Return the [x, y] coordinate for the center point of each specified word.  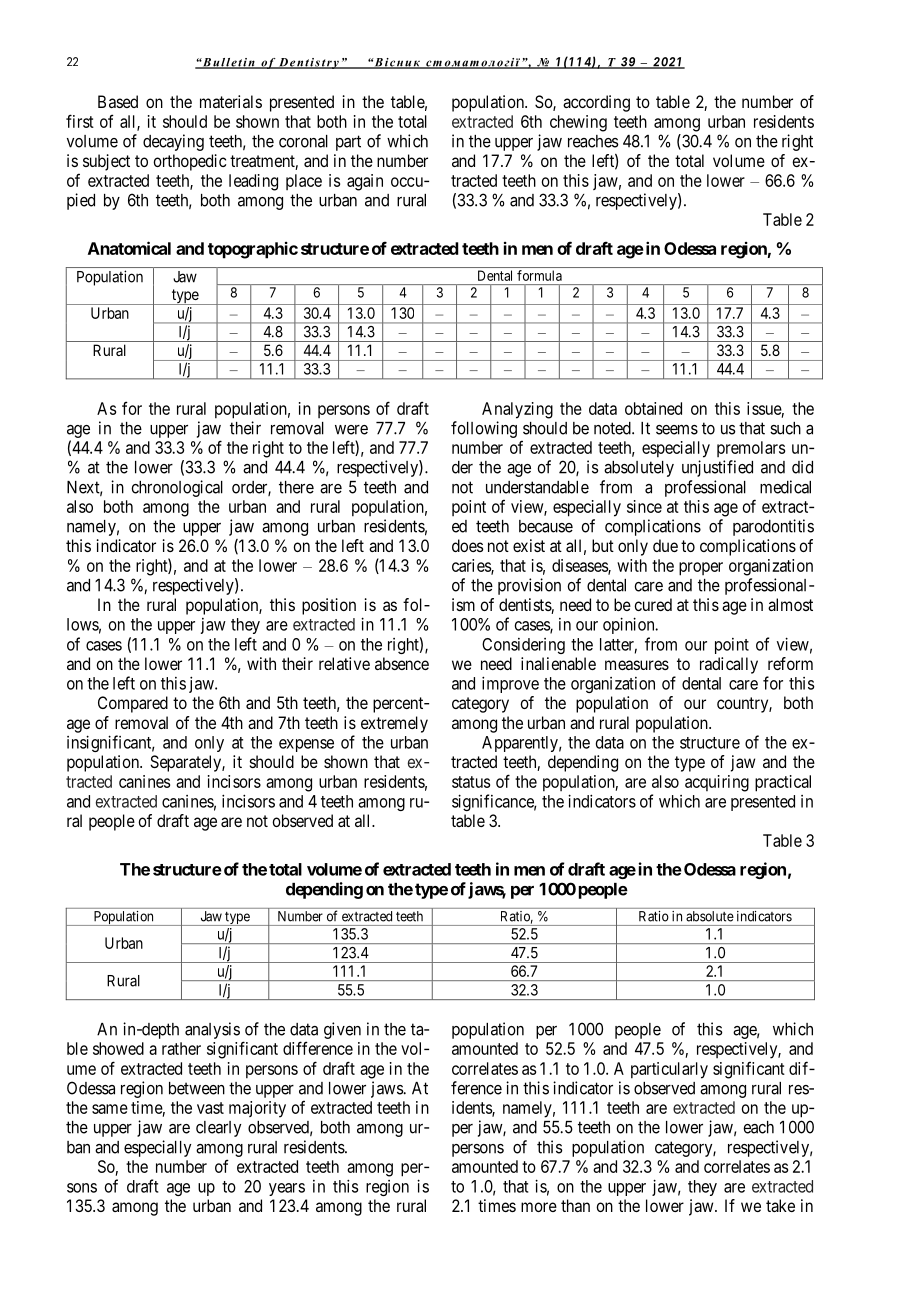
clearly [218, 1129]
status [471, 782]
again [365, 182]
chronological [177, 488]
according [596, 103]
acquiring [717, 783]
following [484, 429]
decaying [173, 142]
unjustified [717, 468]
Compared [133, 704]
